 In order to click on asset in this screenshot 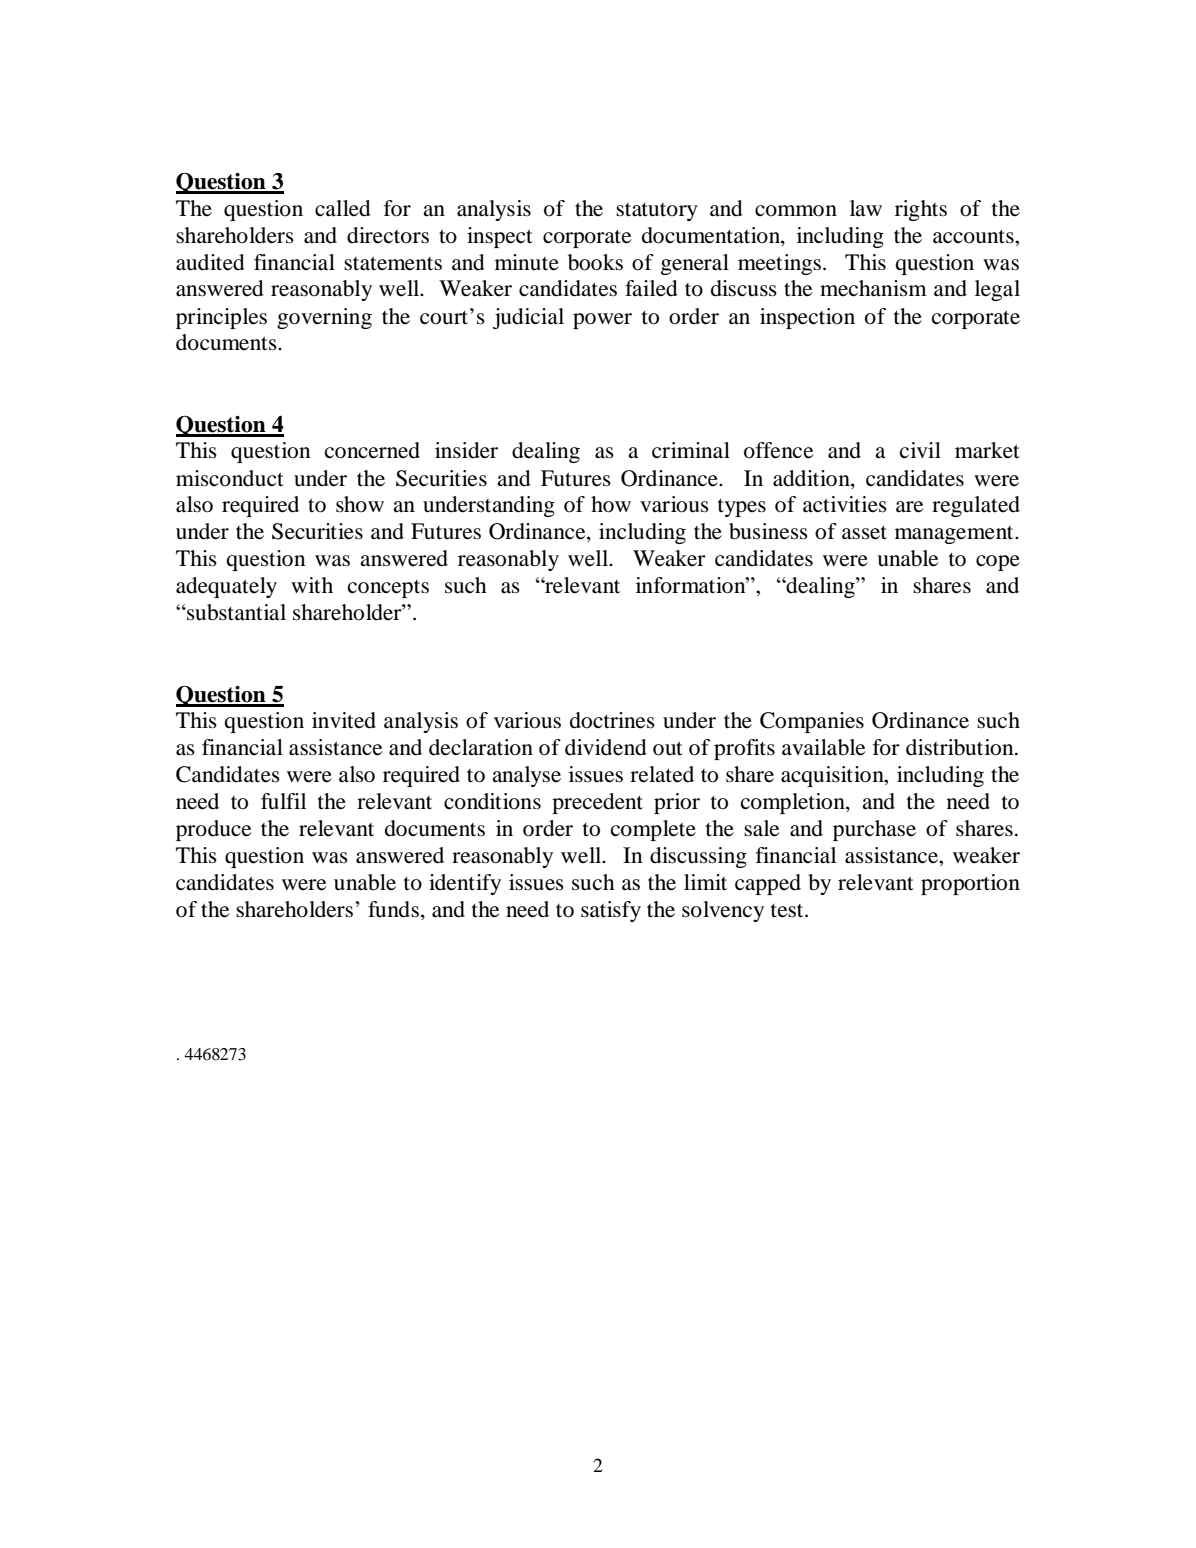, I will do `click(864, 533)`.
